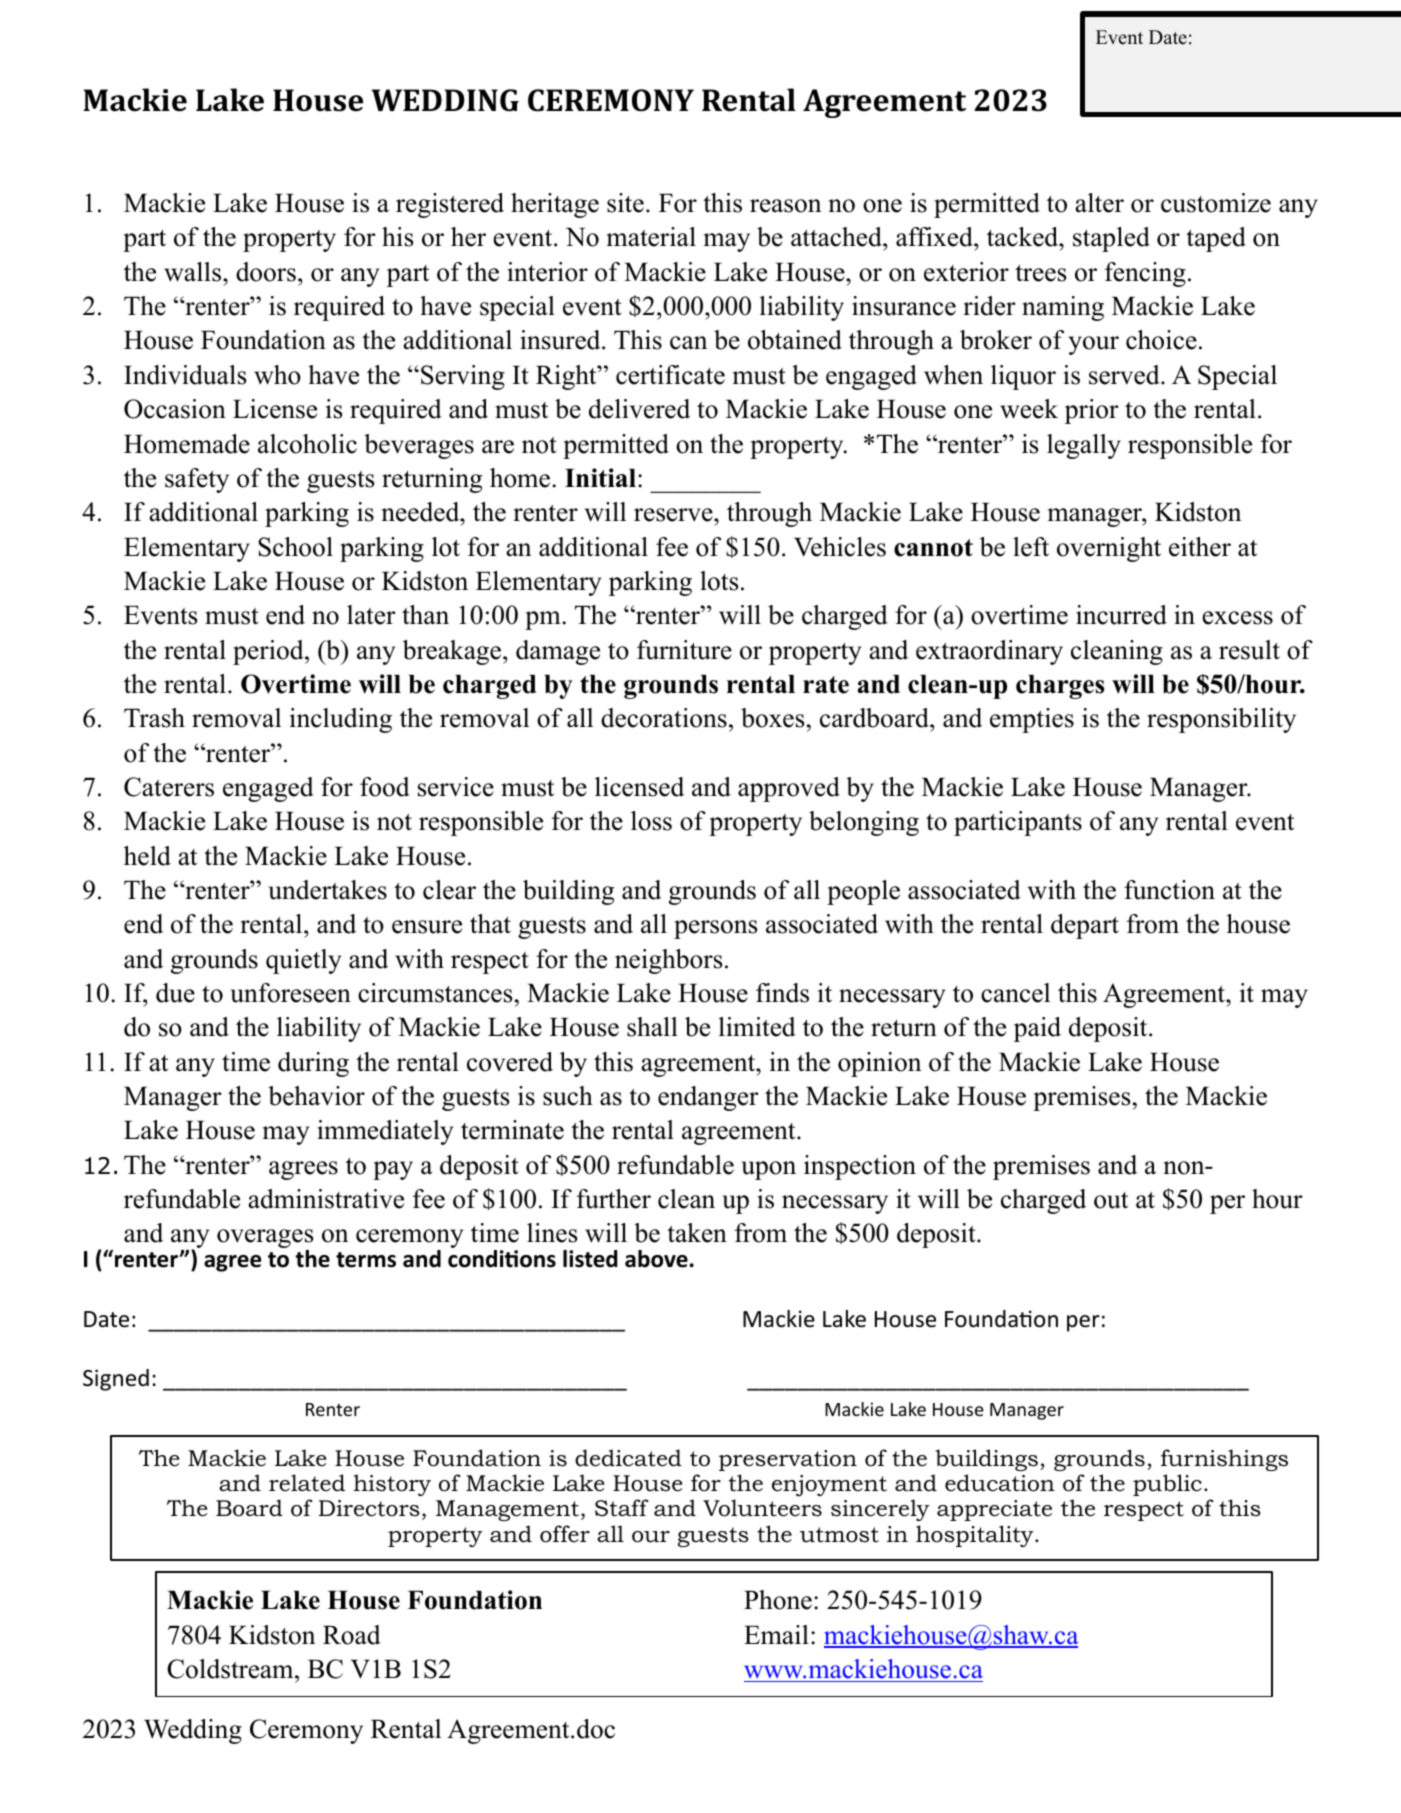 This screenshot has width=1401, height=1813. What do you see at coordinates (1111, 239) in the screenshot?
I see `stapled` at bounding box center [1111, 239].
